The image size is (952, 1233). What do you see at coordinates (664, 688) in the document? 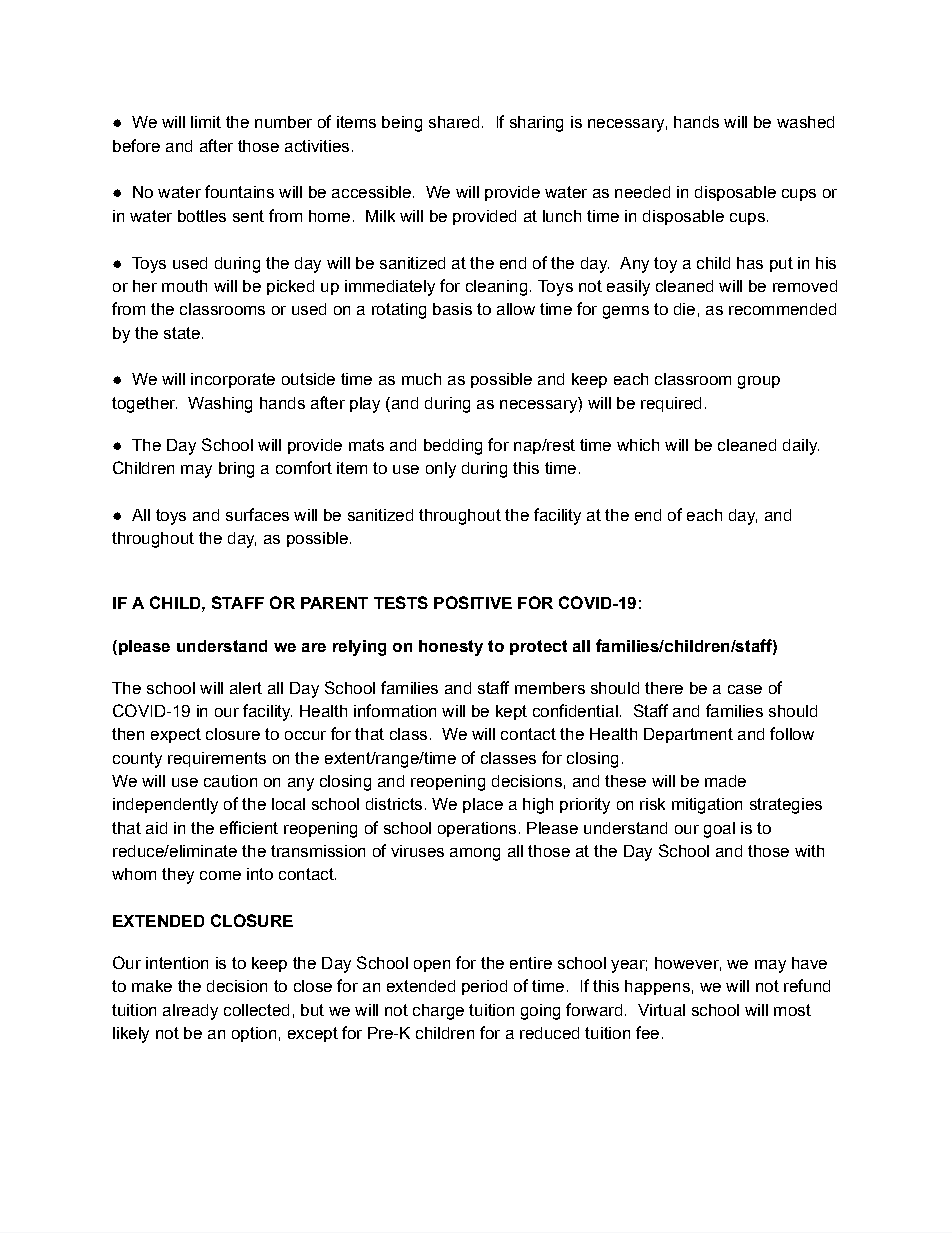
I see `there` at bounding box center [664, 688].
